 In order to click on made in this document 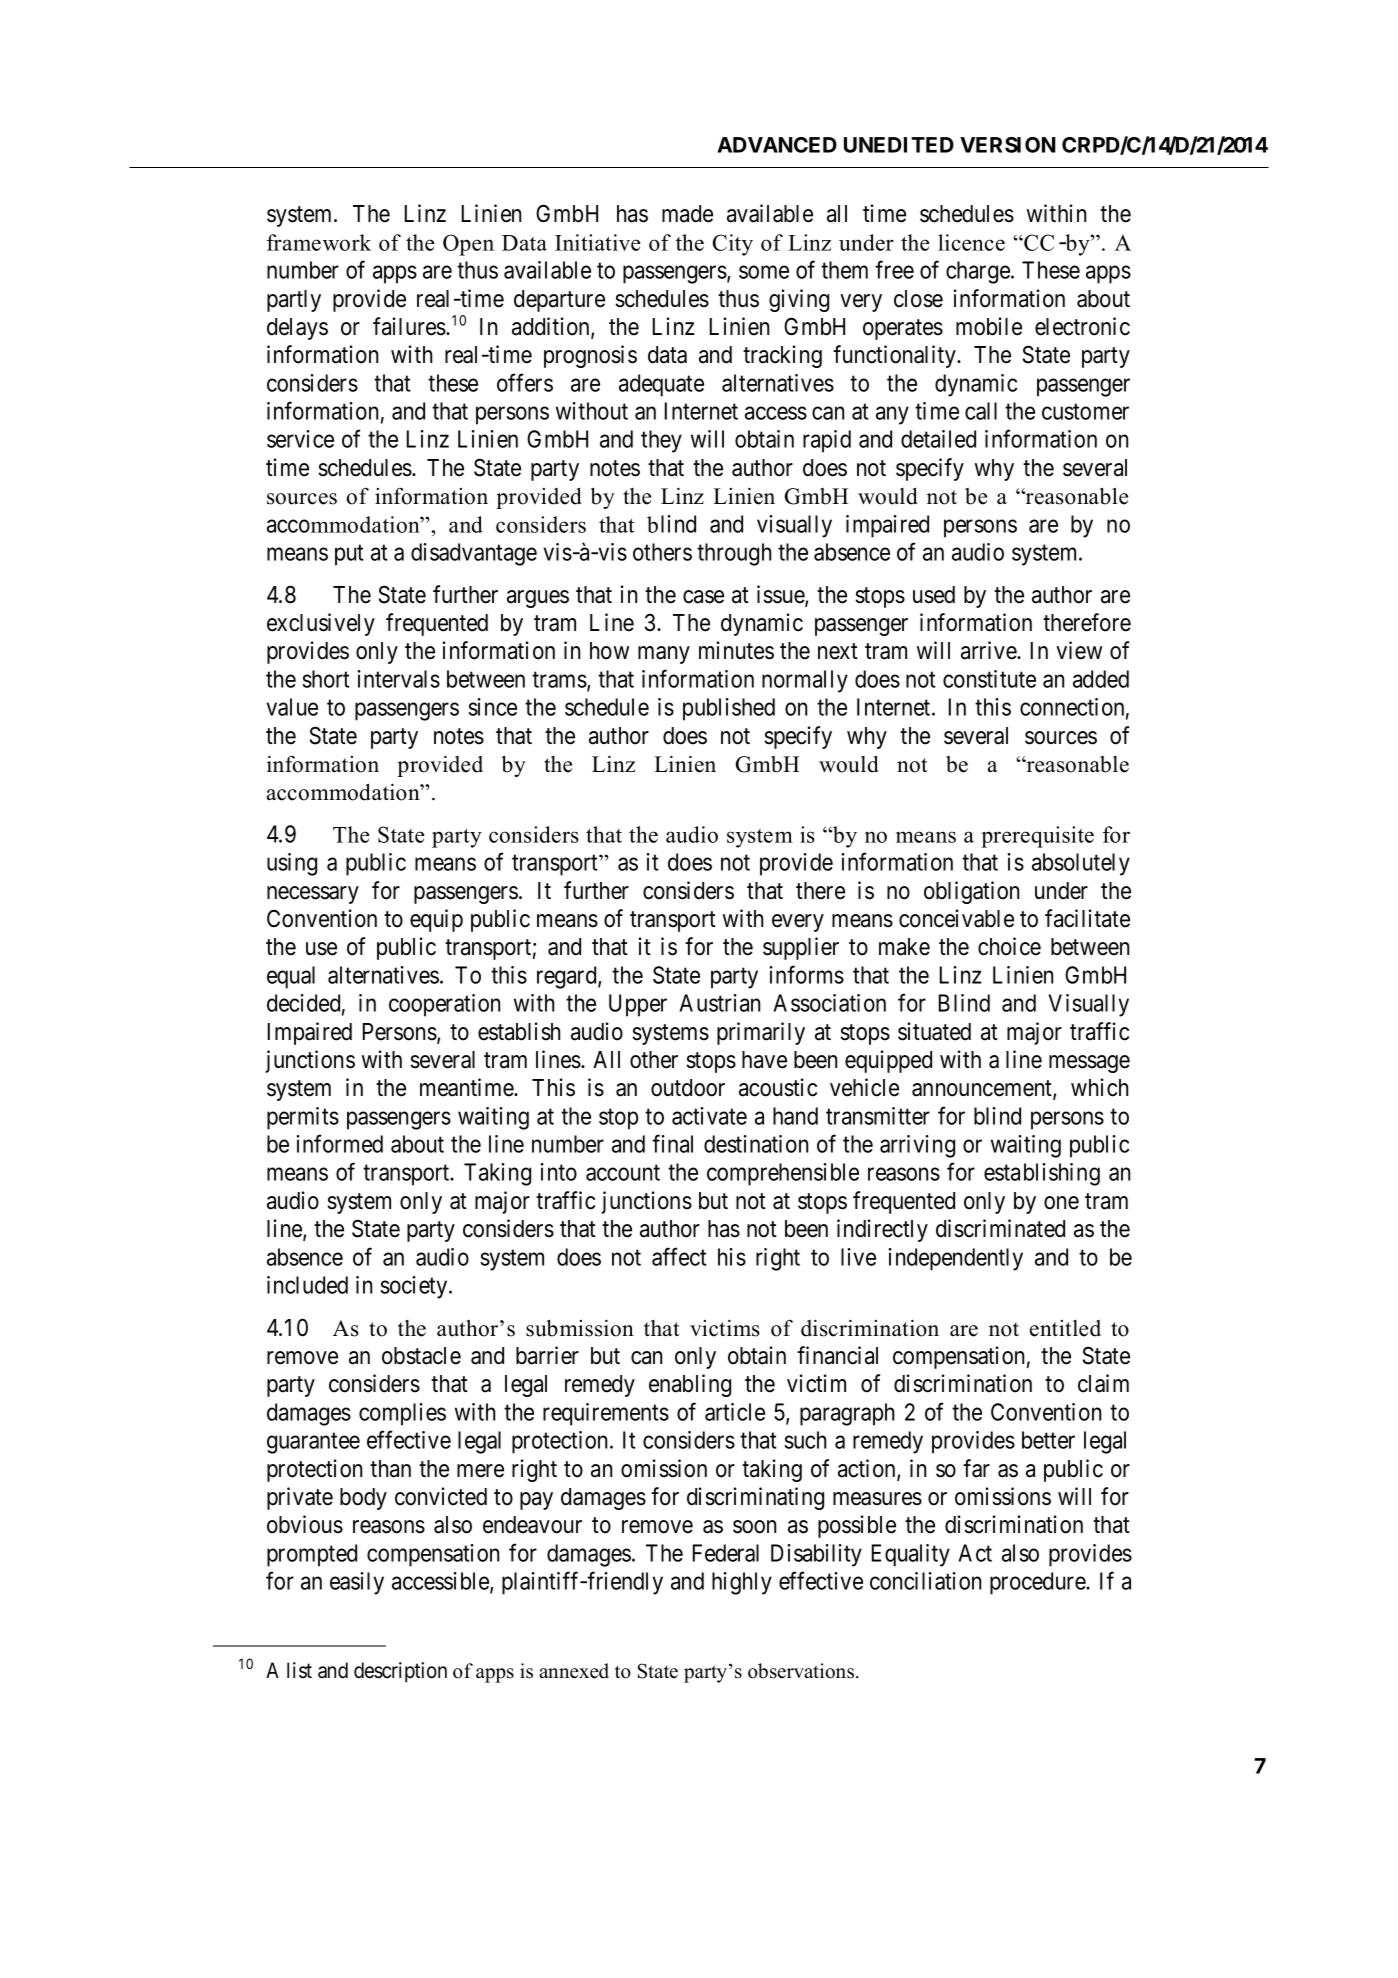, I will do `click(687, 214)`.
